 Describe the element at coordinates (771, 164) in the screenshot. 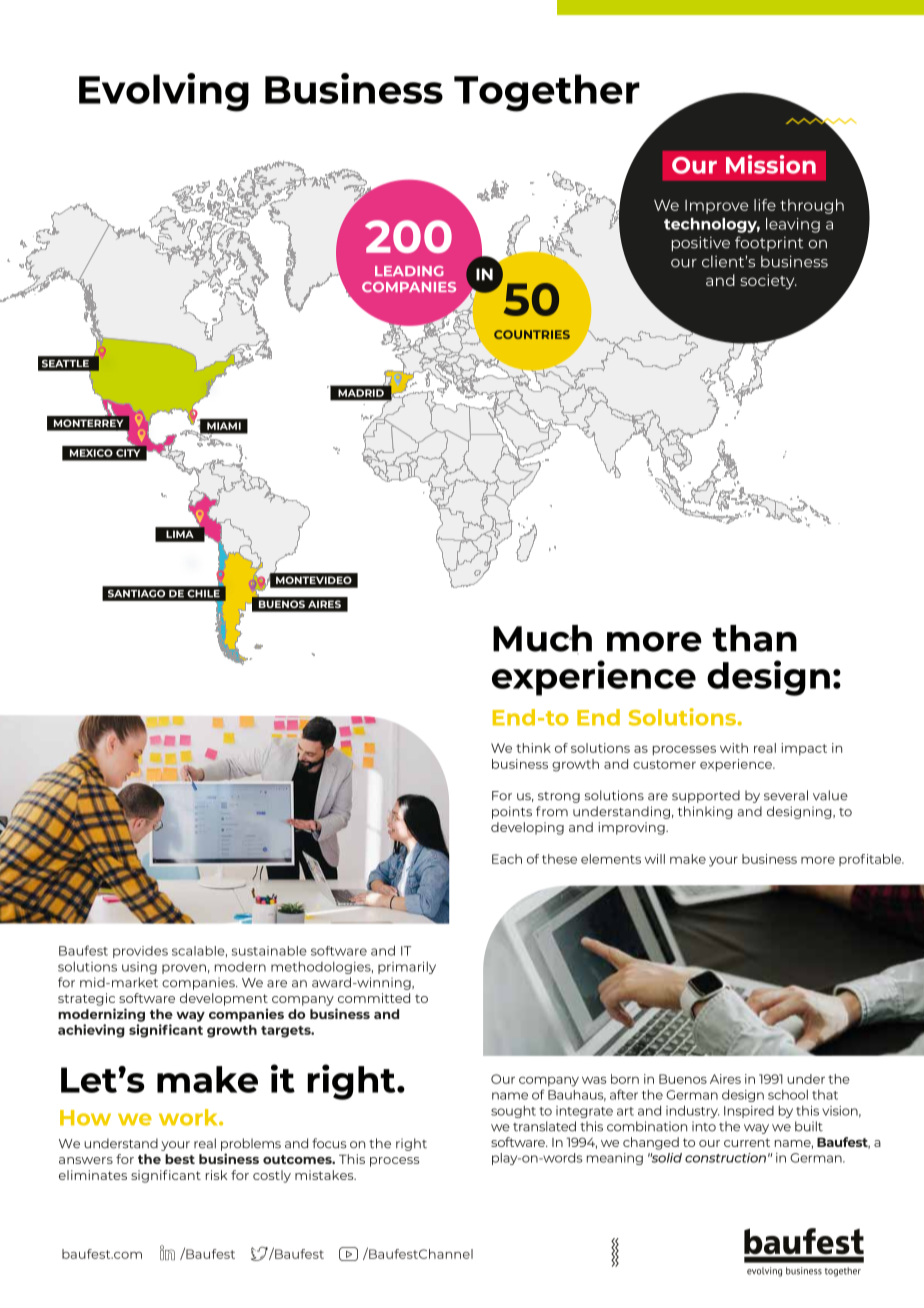

I see `Mission` at that location.
